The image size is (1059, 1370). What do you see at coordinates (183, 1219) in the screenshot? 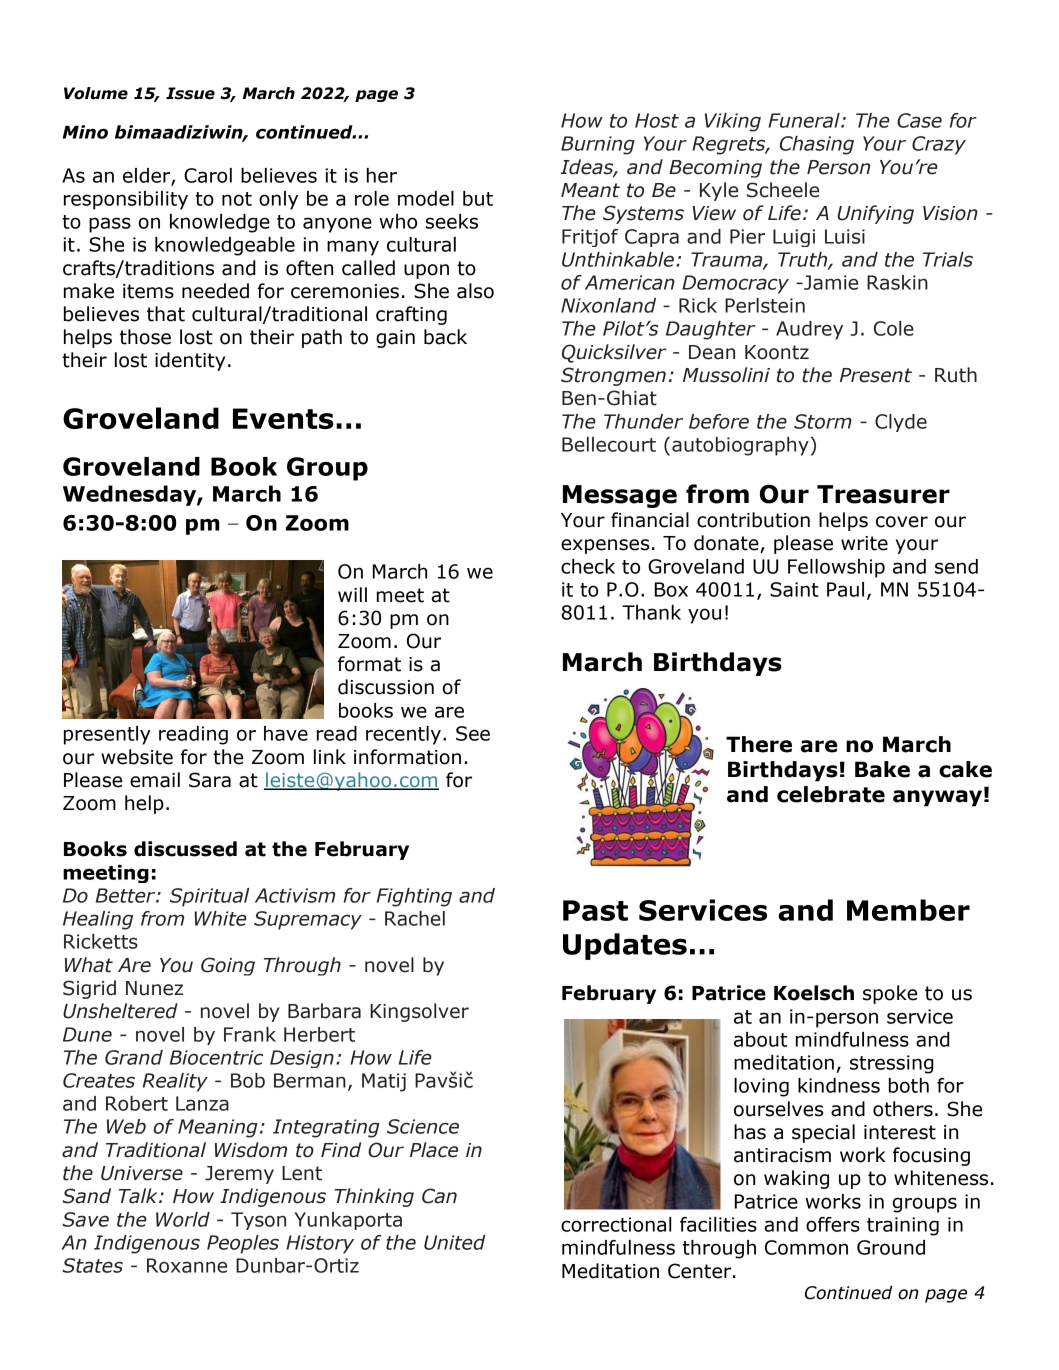
I see `World` at bounding box center [183, 1219].
